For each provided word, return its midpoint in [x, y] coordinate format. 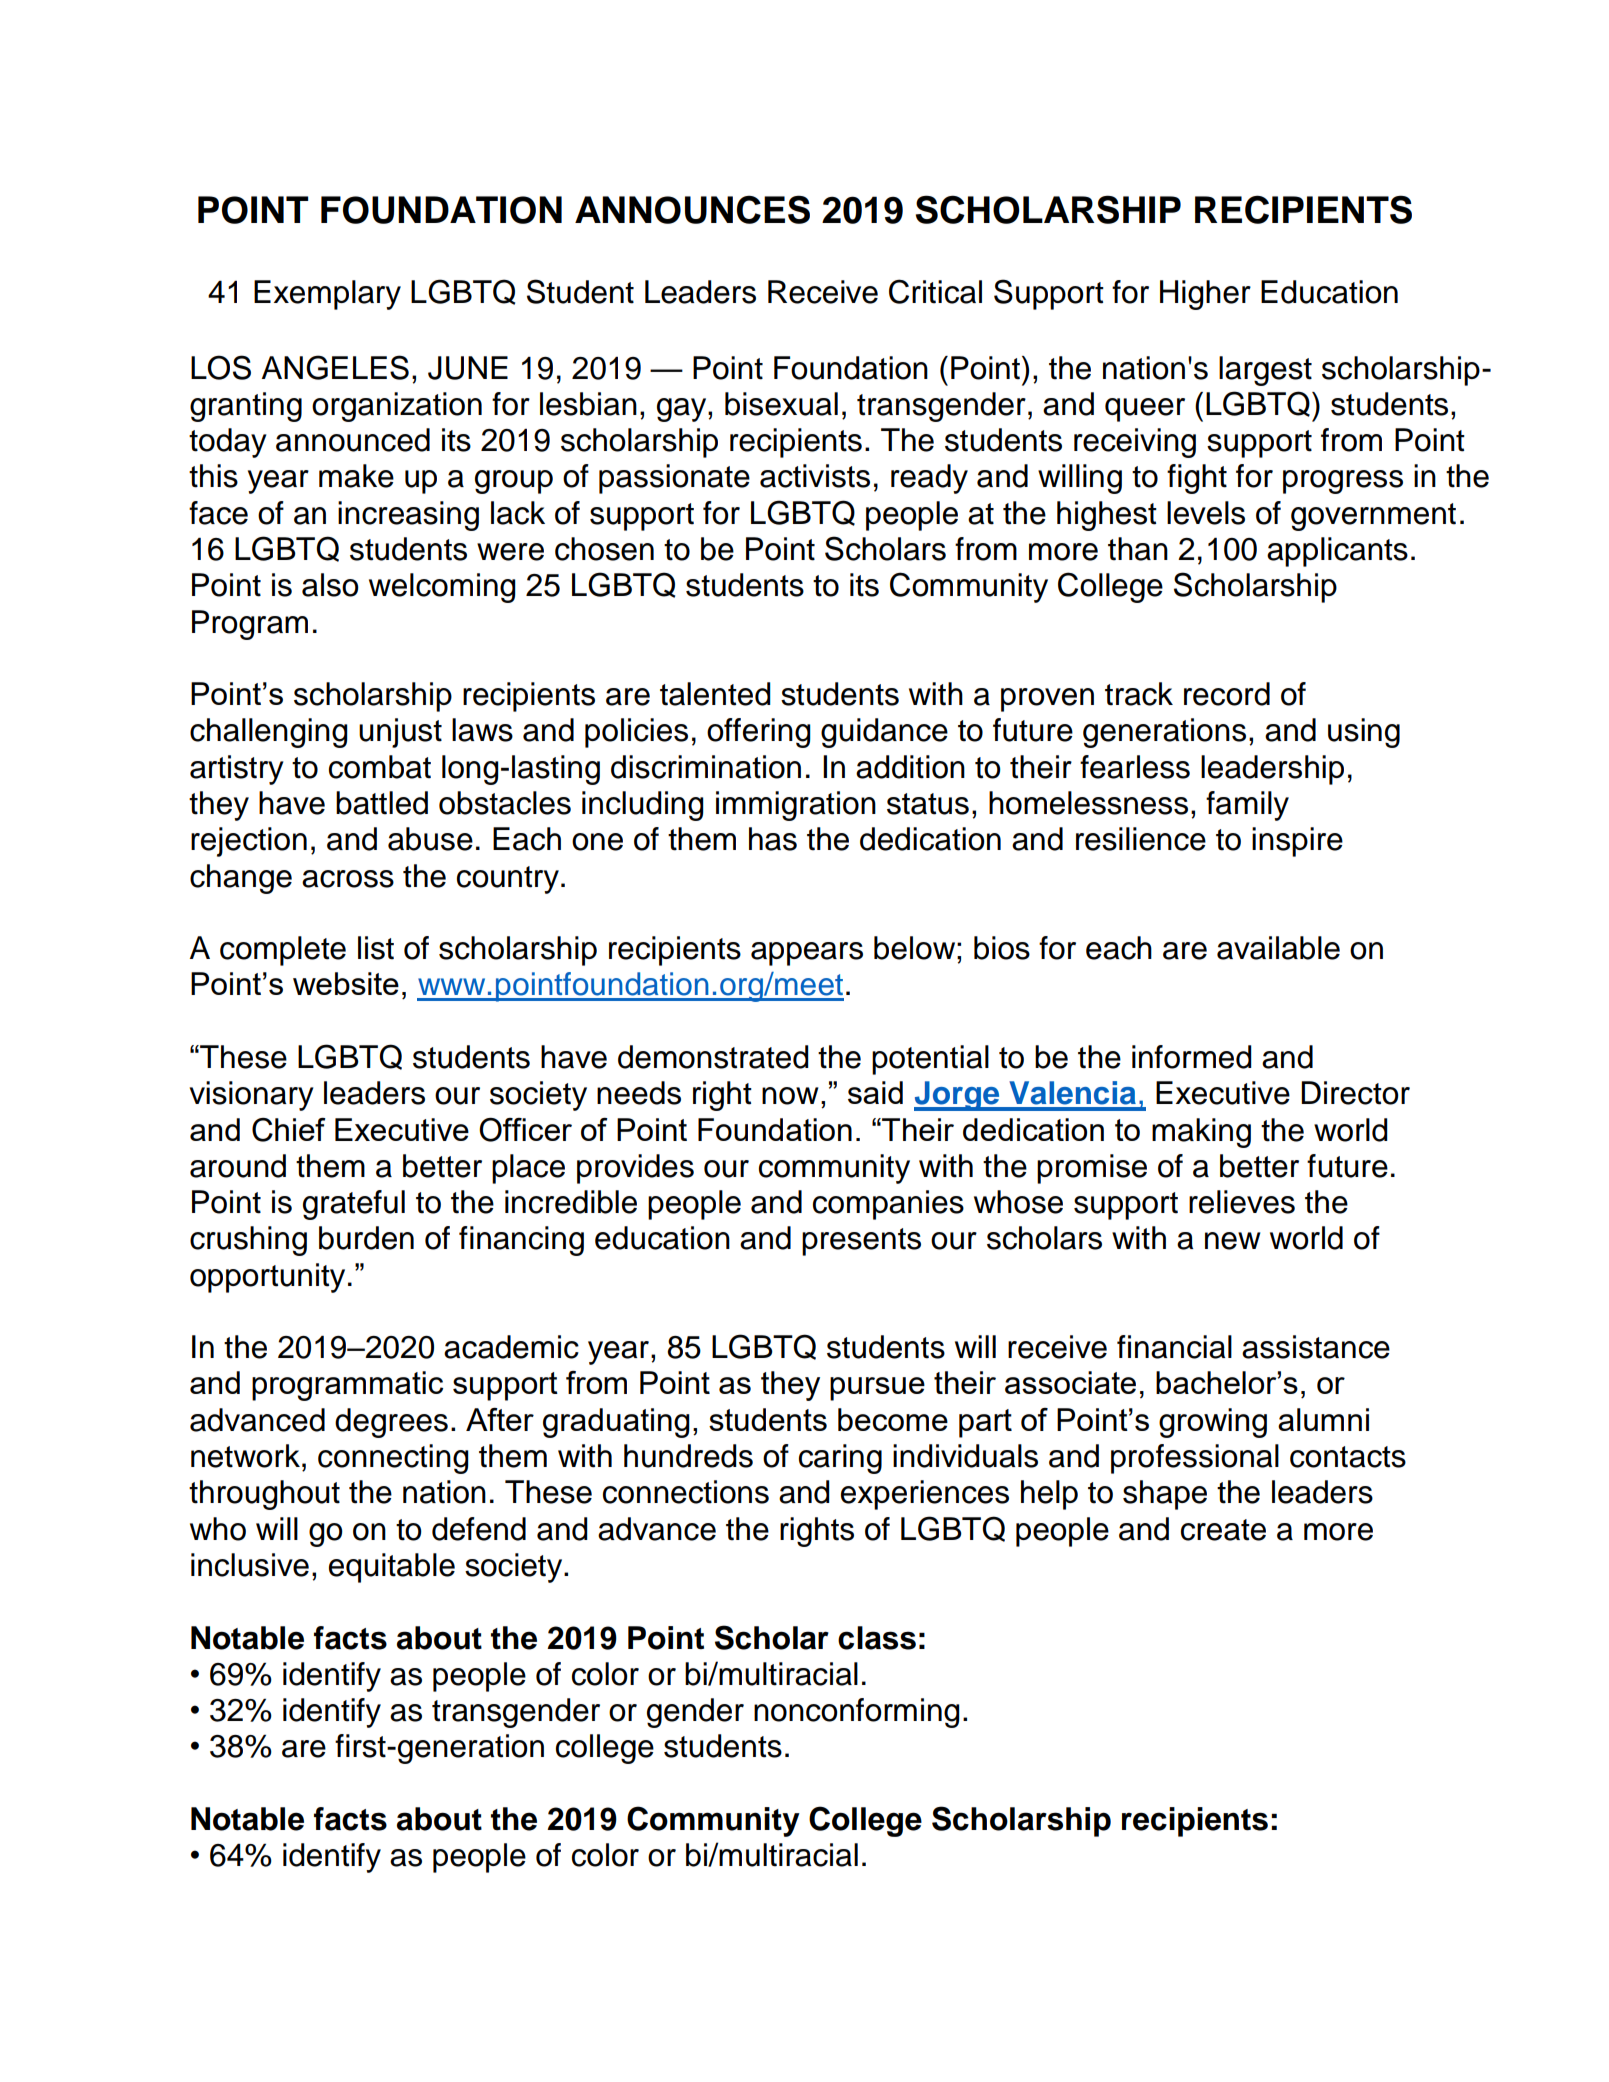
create [1223, 1530]
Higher [1205, 295]
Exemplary [327, 295]
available [1278, 948]
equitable [392, 1568]
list [376, 948]
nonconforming [857, 1713]
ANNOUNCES [692, 209]
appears [807, 954]
